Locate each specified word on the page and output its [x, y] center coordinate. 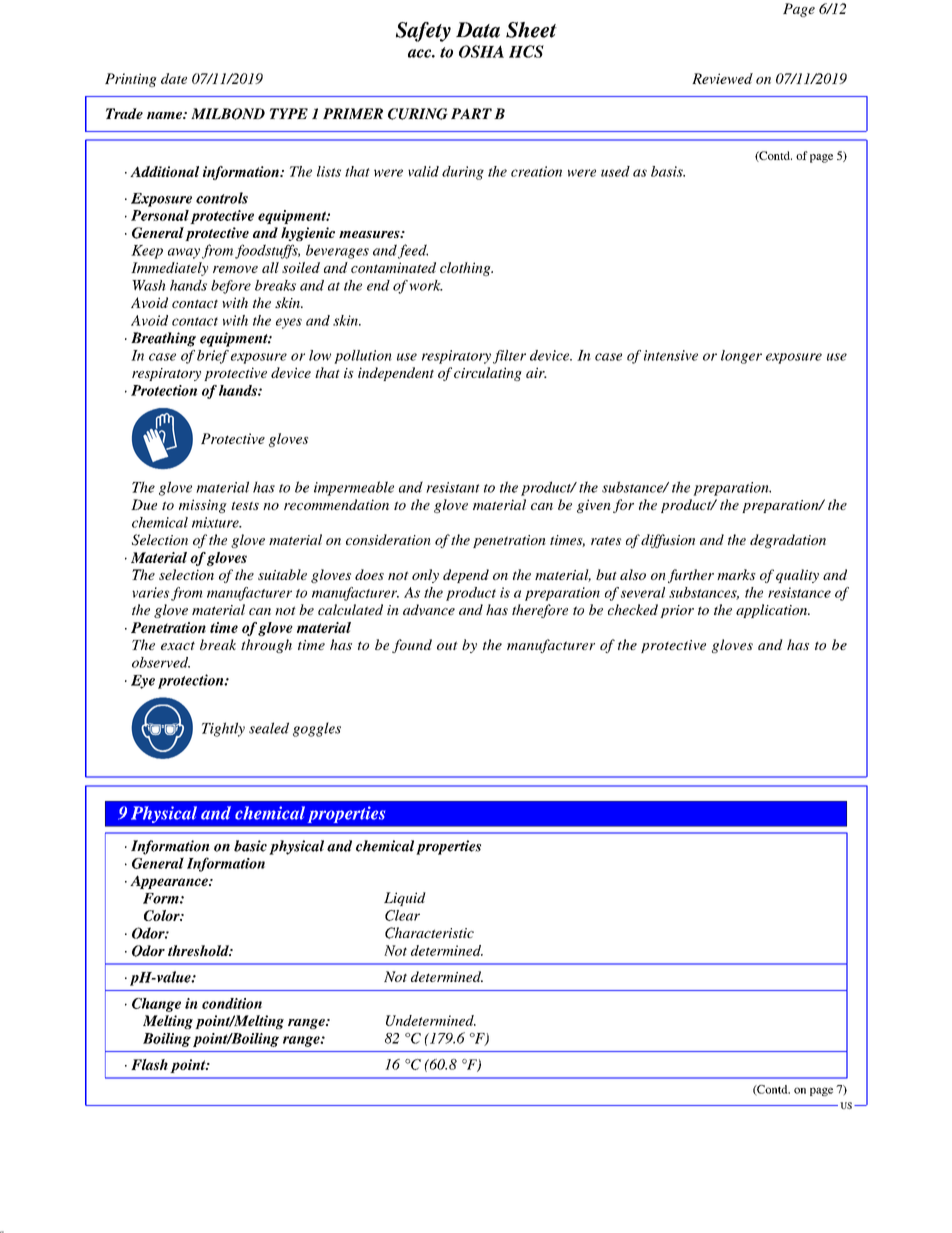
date [174, 78]
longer [741, 357]
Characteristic [429, 933]
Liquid [405, 899]
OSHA [481, 51]
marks [736, 574]
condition [232, 1003]
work [426, 285]
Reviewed [722, 78]
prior [677, 611]
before [231, 287]
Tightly [223, 729]
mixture [216, 522]
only [425, 576]
